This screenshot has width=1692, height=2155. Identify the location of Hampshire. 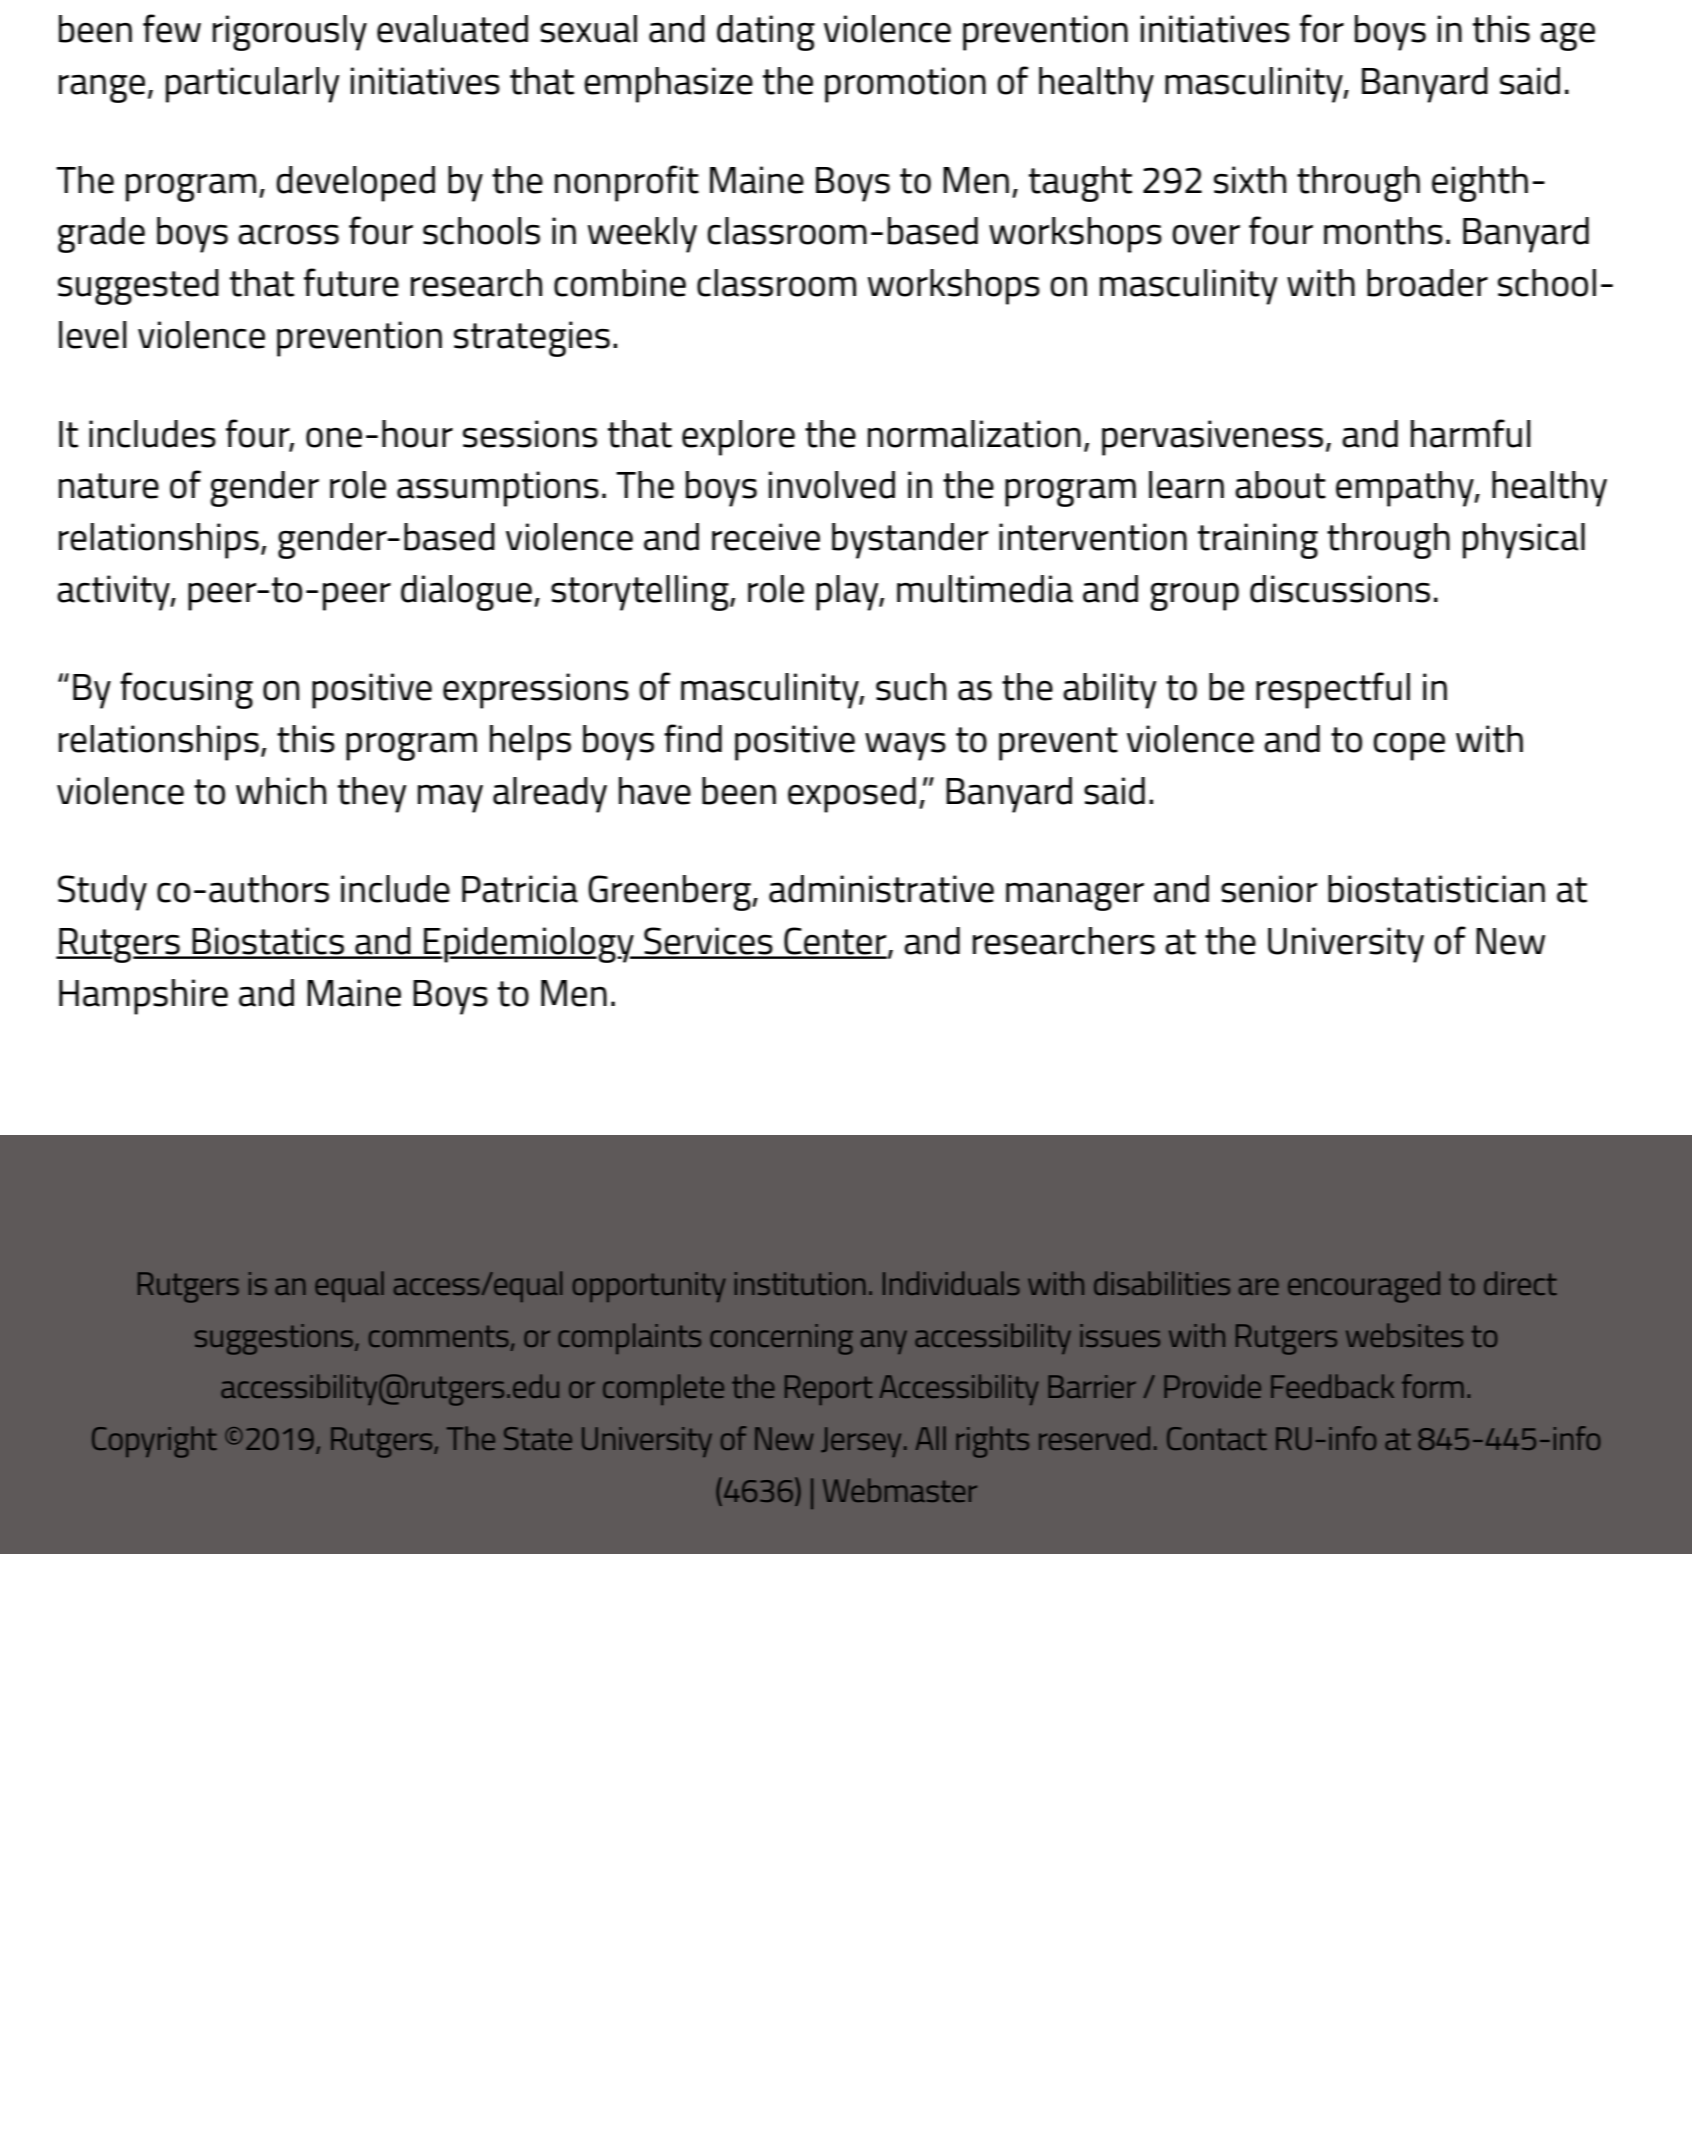
(143, 997).
